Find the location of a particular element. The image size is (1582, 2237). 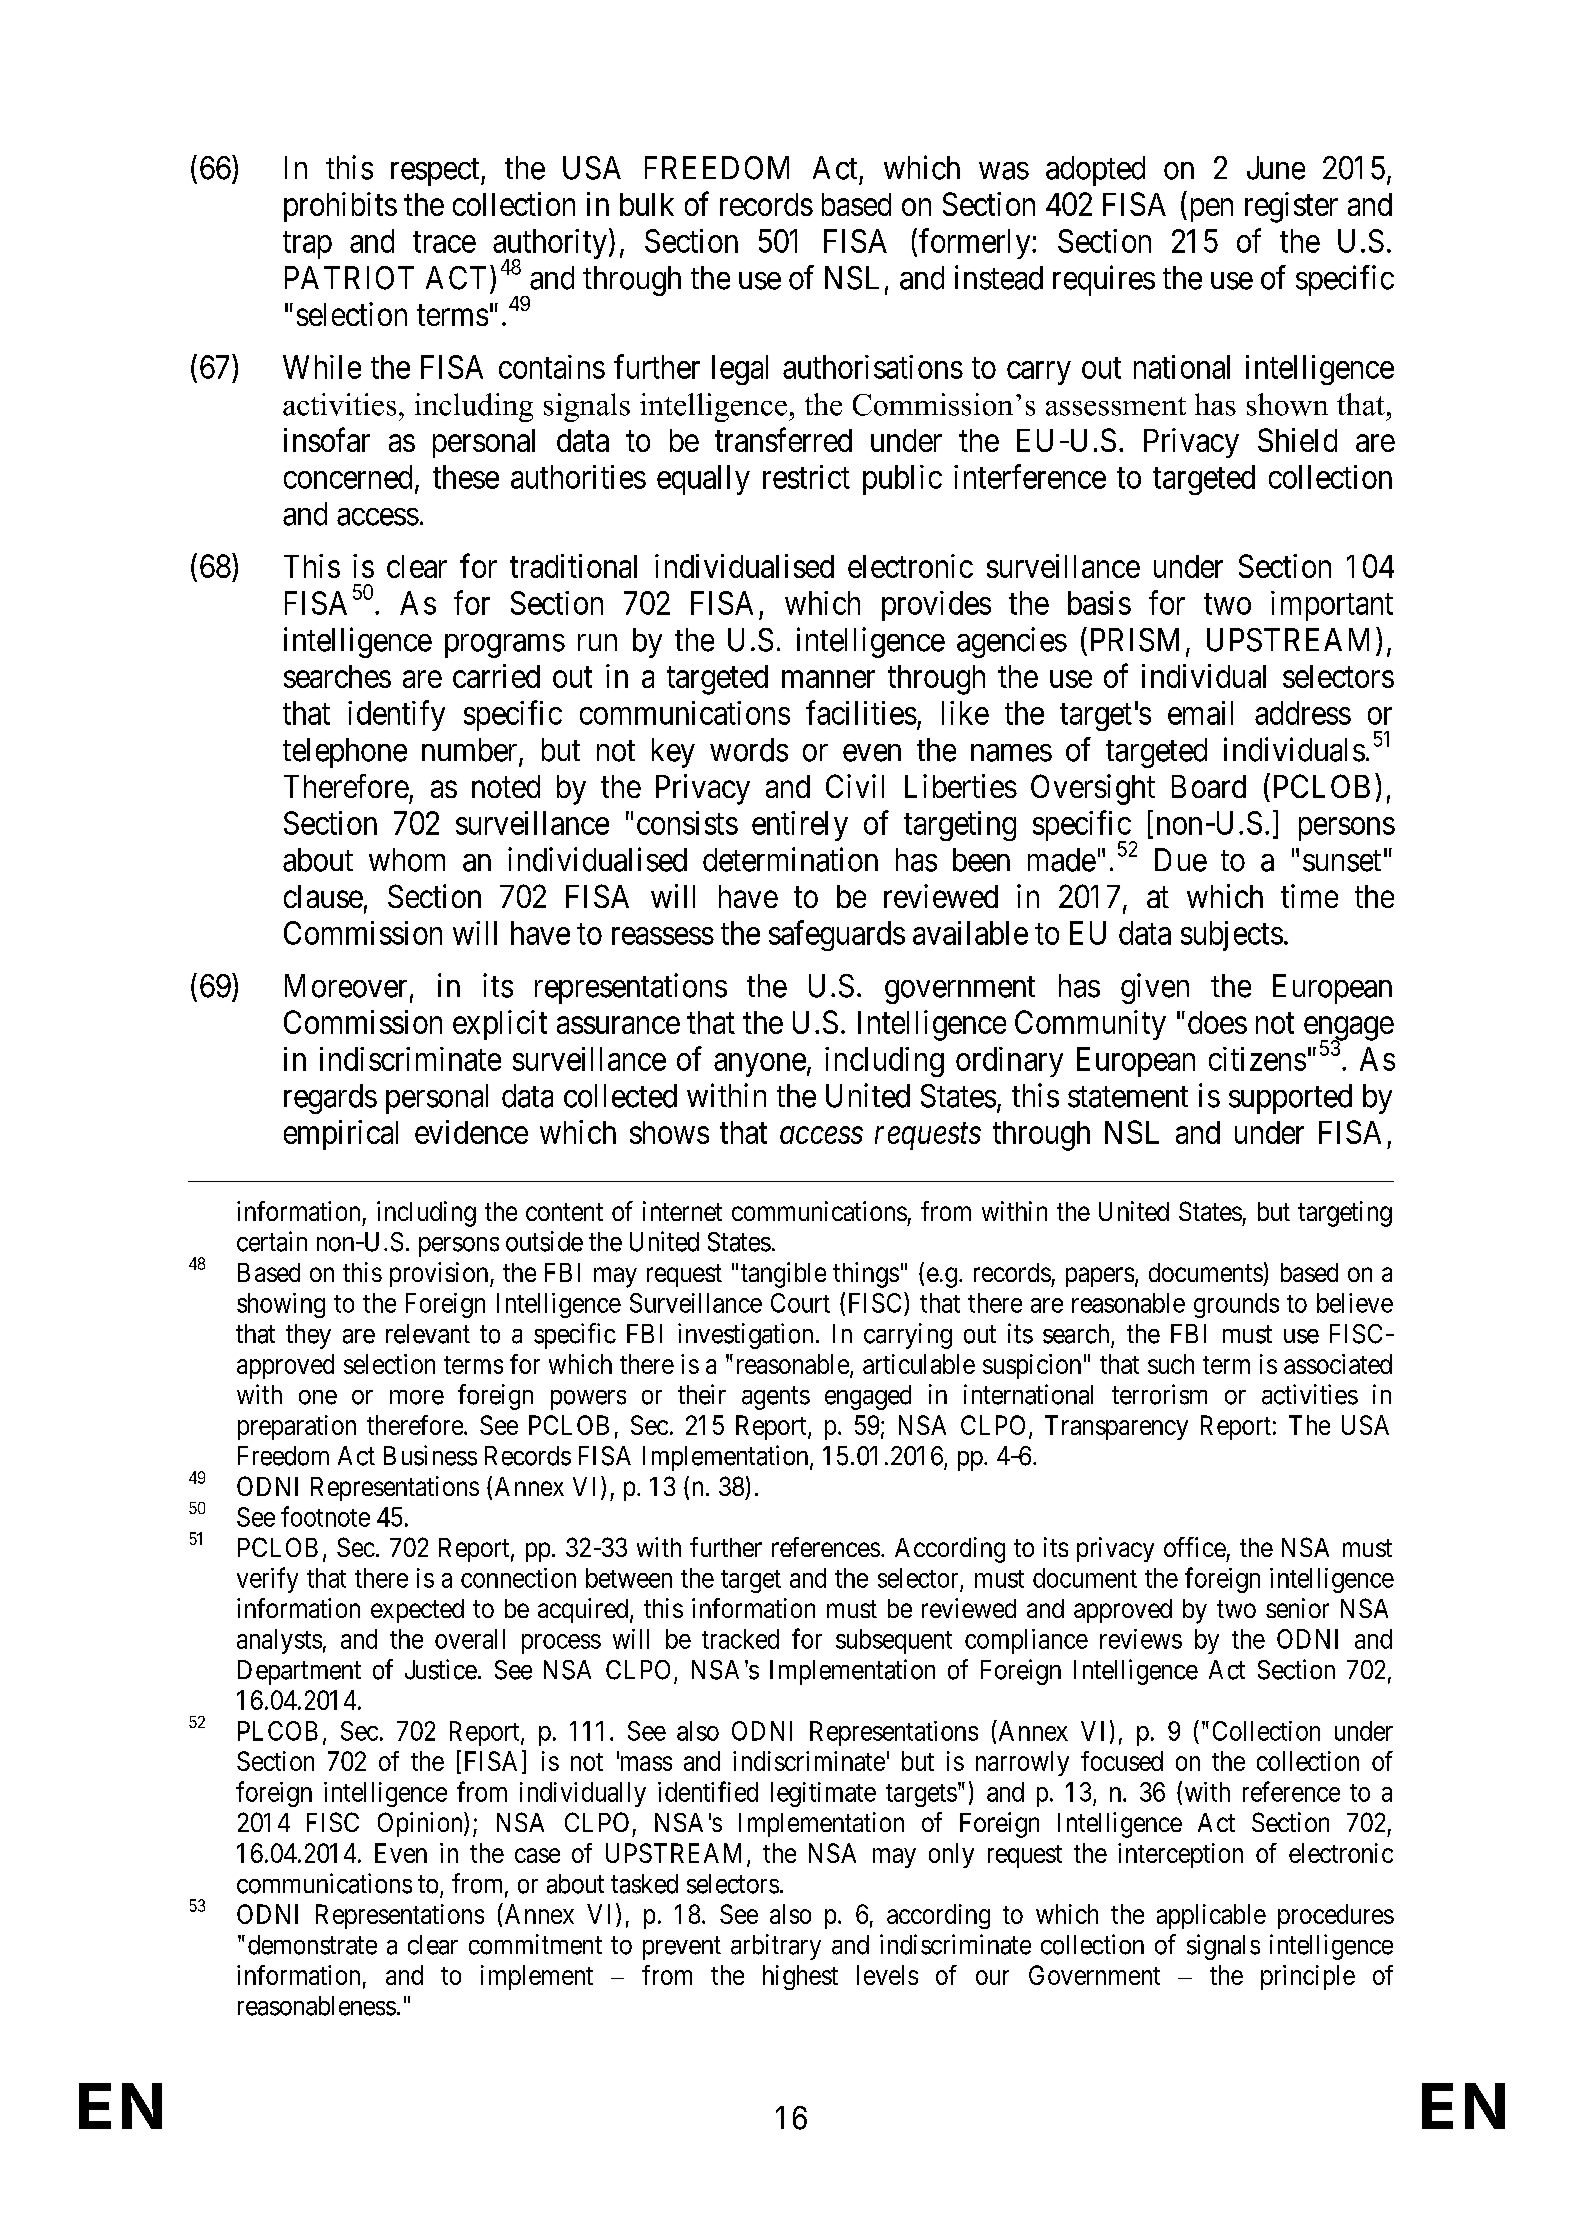

does is located at coordinates (1217, 1022).
